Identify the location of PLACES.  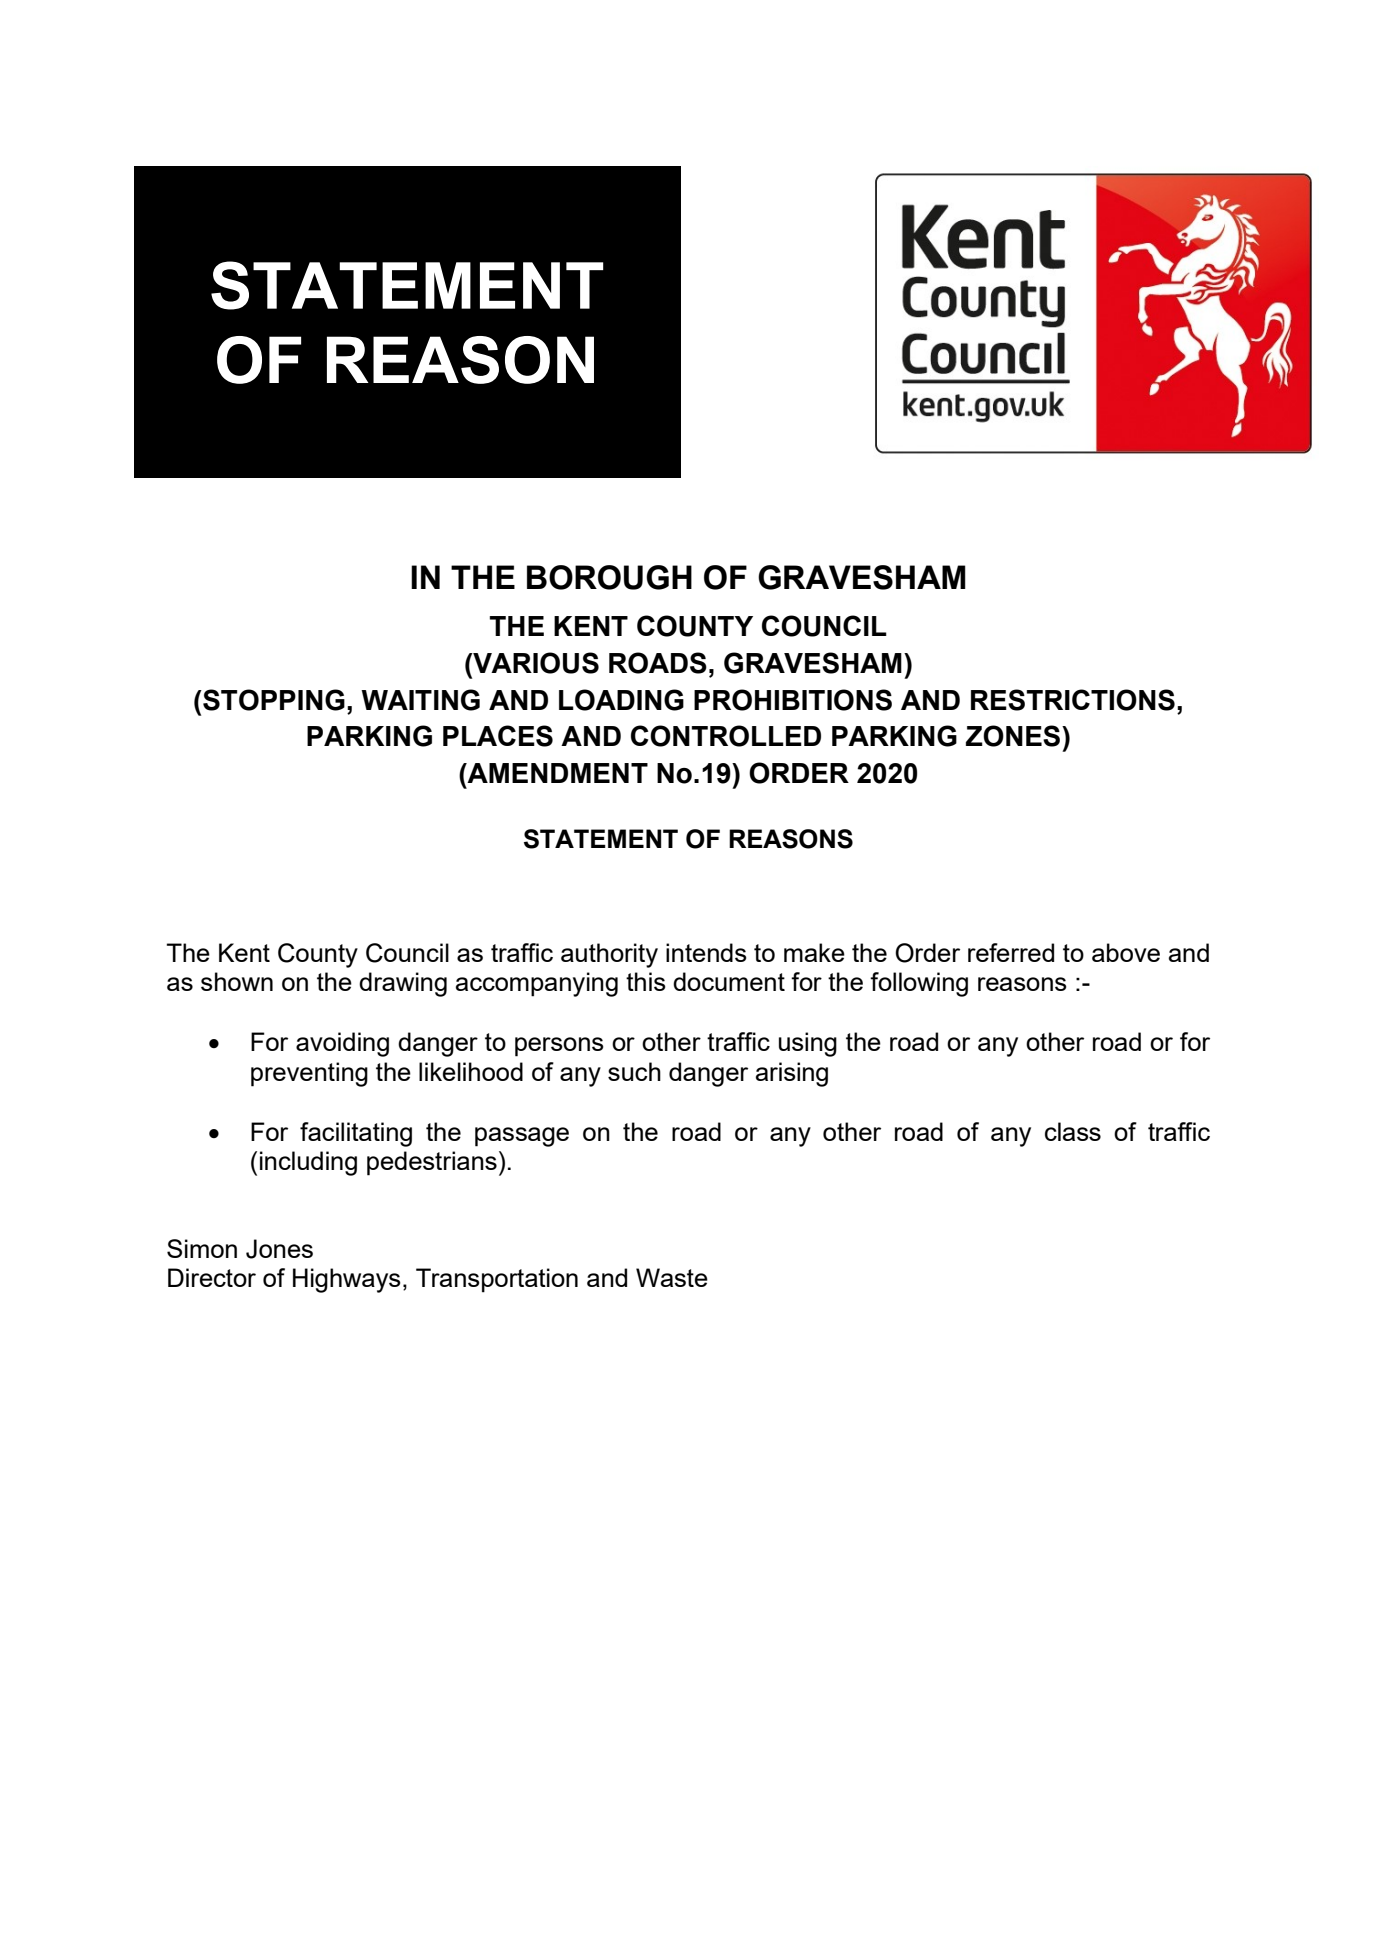
(498, 736).
